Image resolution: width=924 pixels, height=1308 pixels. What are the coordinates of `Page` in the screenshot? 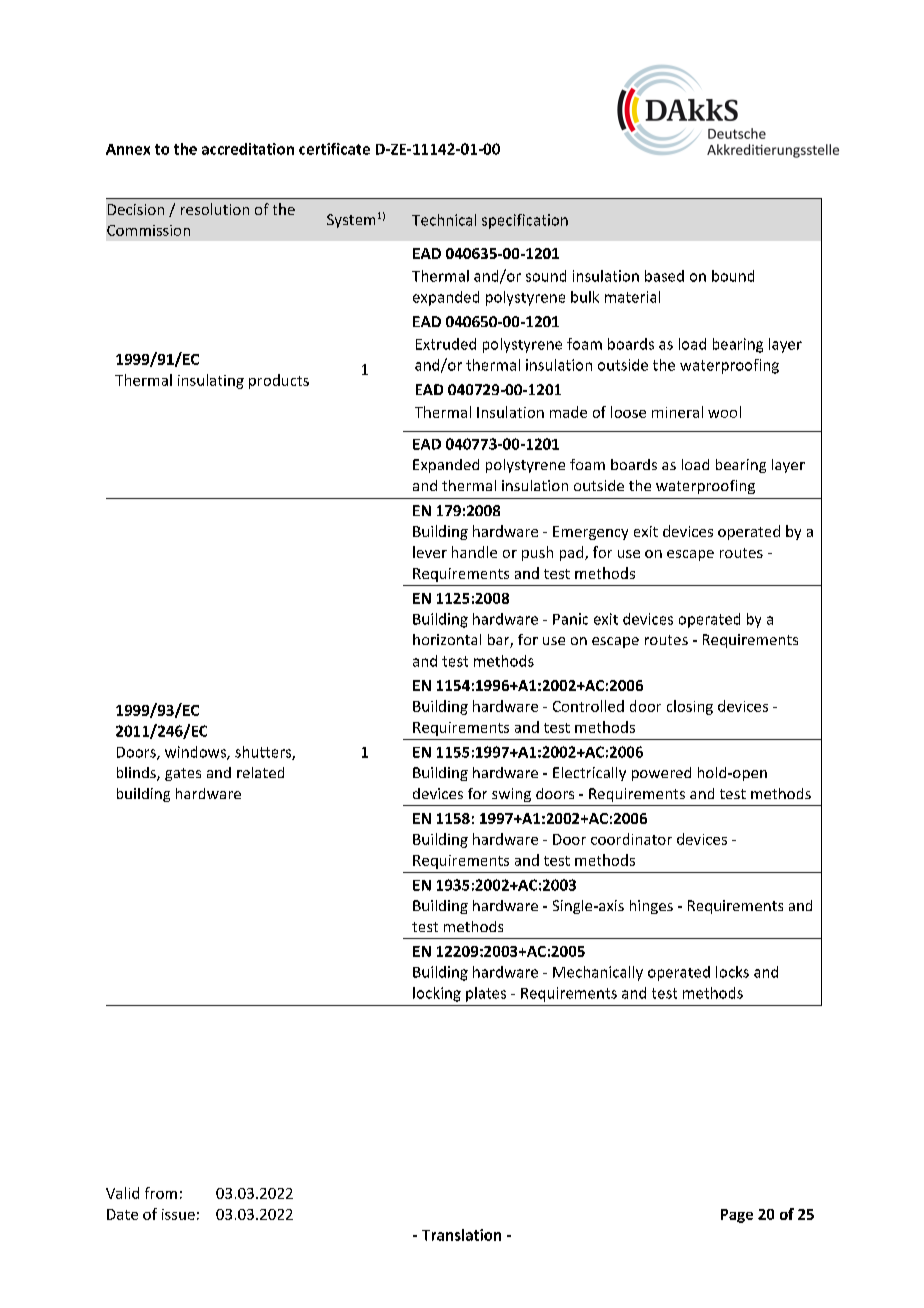 It's located at (737, 1216).
